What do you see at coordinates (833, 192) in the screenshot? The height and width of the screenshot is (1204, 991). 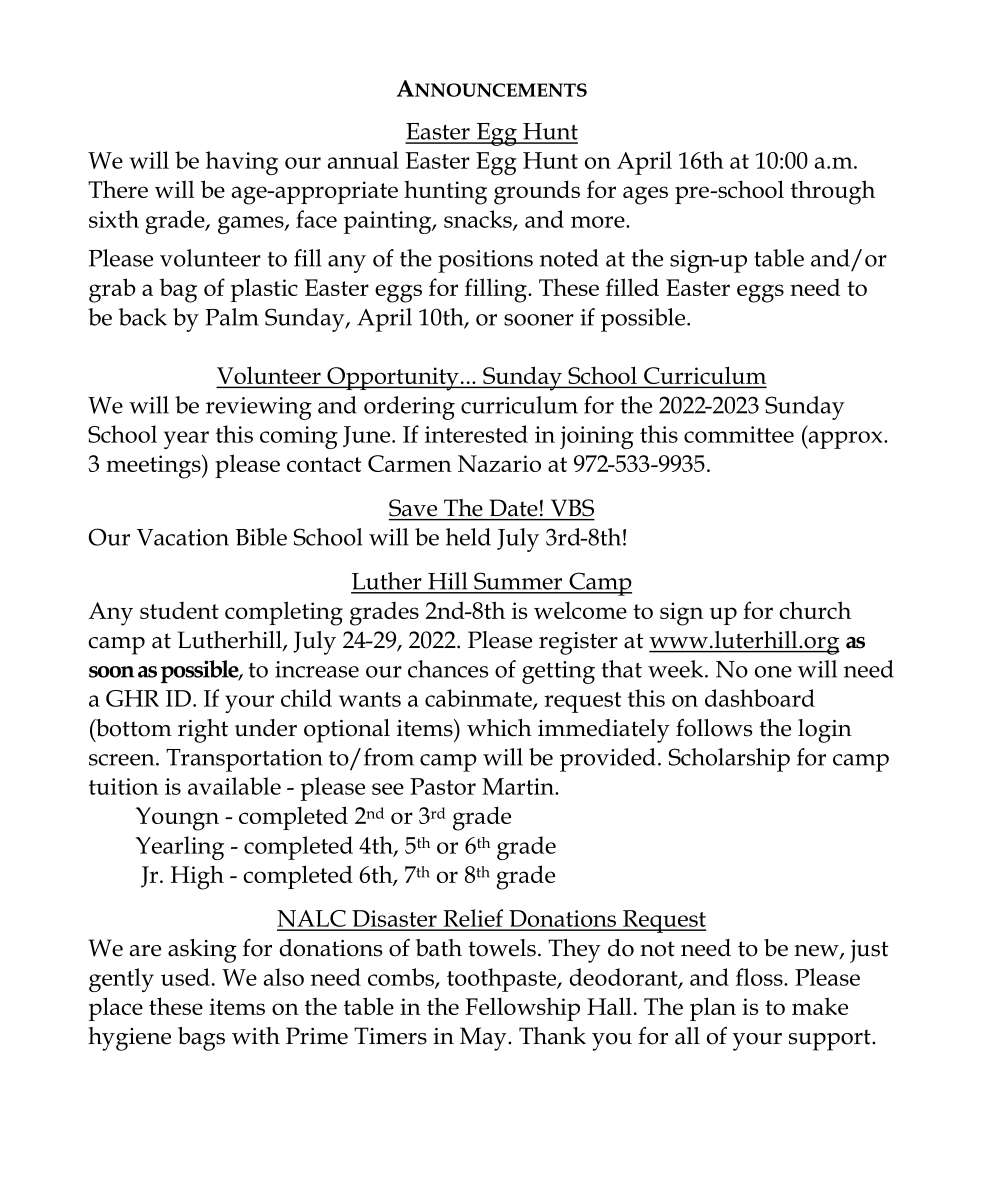 I see `through` at bounding box center [833, 192].
